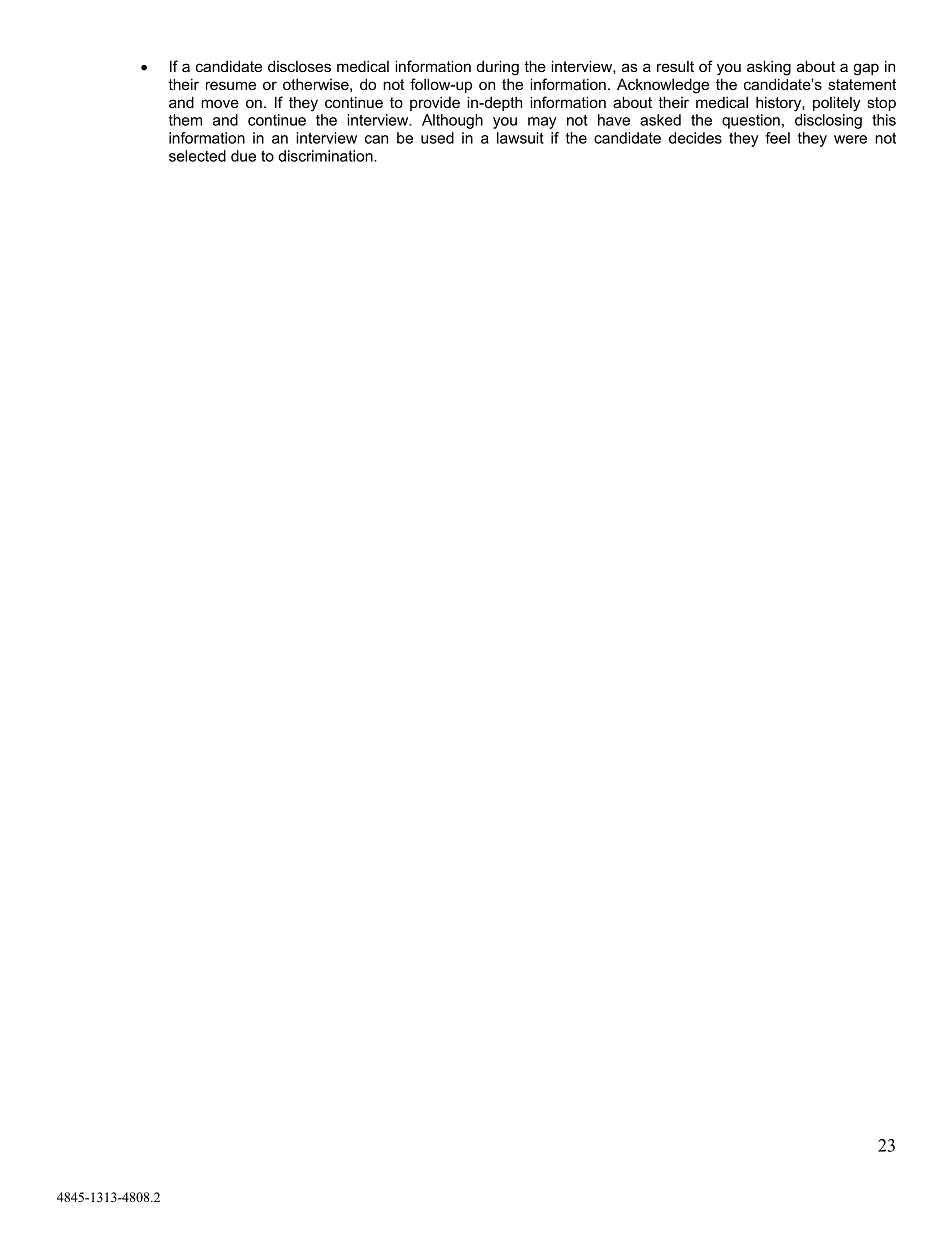  I want to click on due, so click(243, 156).
